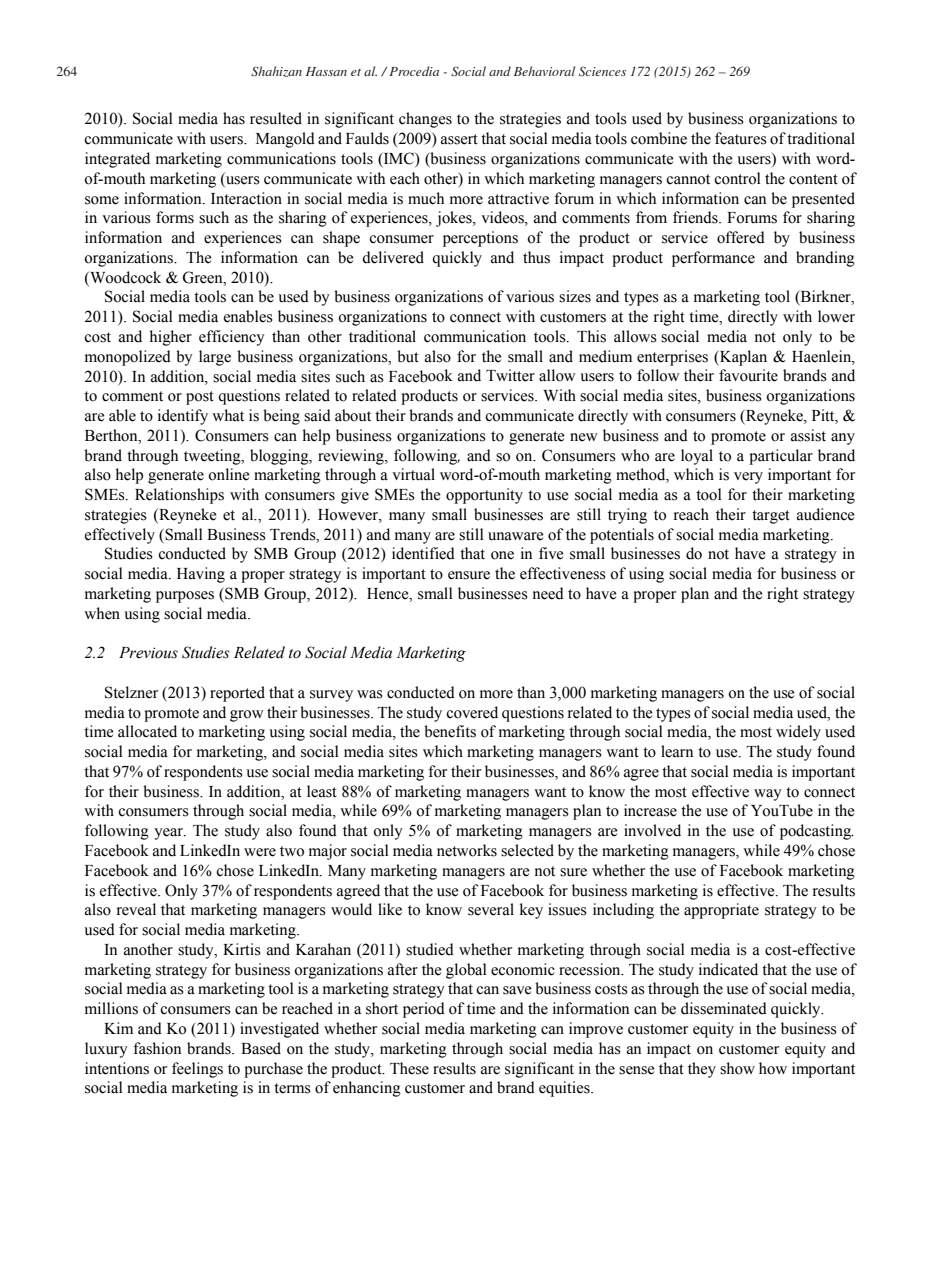  What do you see at coordinates (467, 850) in the screenshot?
I see `networks` at bounding box center [467, 850].
